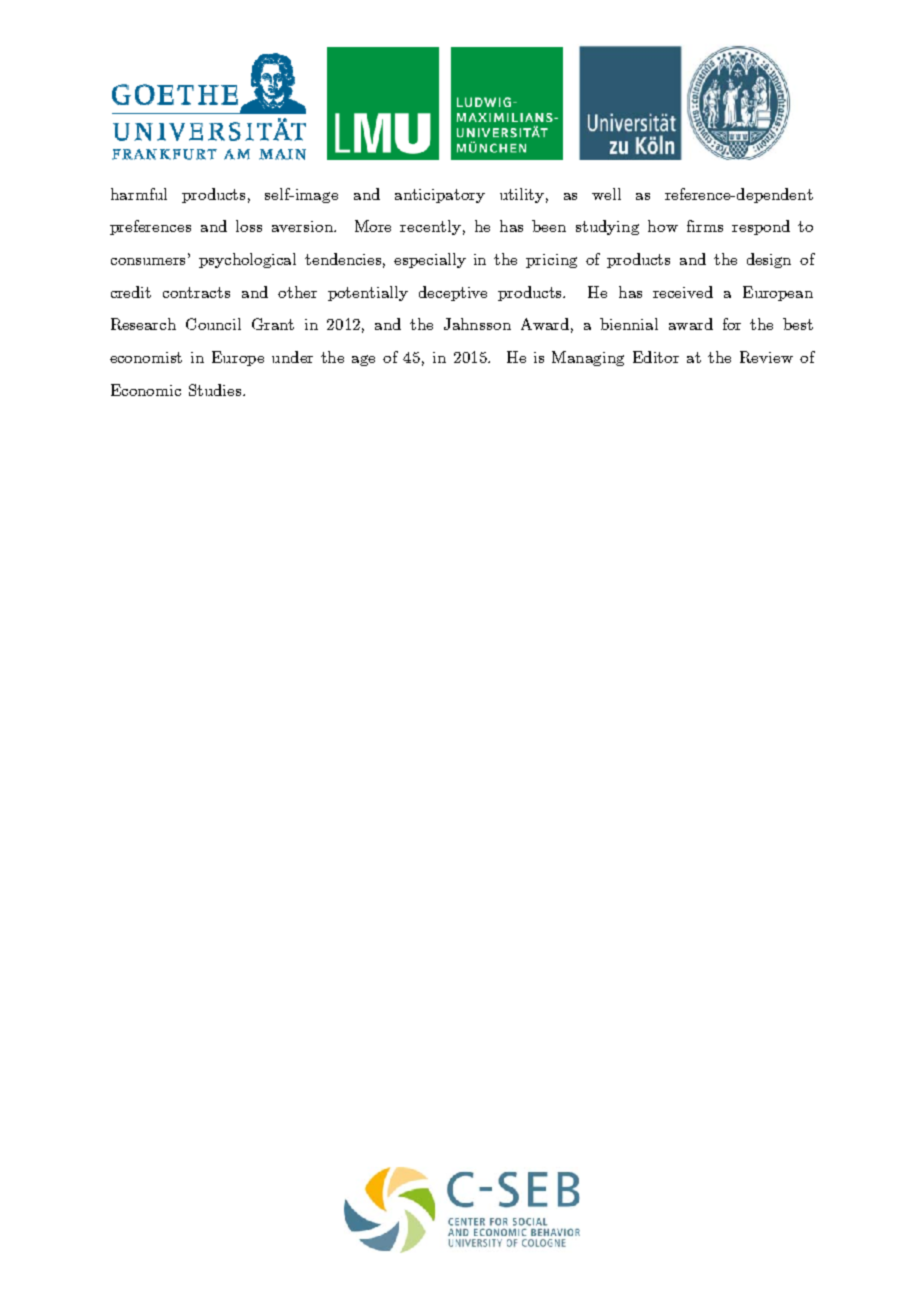 The image size is (924, 1308). I want to click on Studies, so click(216, 390).
